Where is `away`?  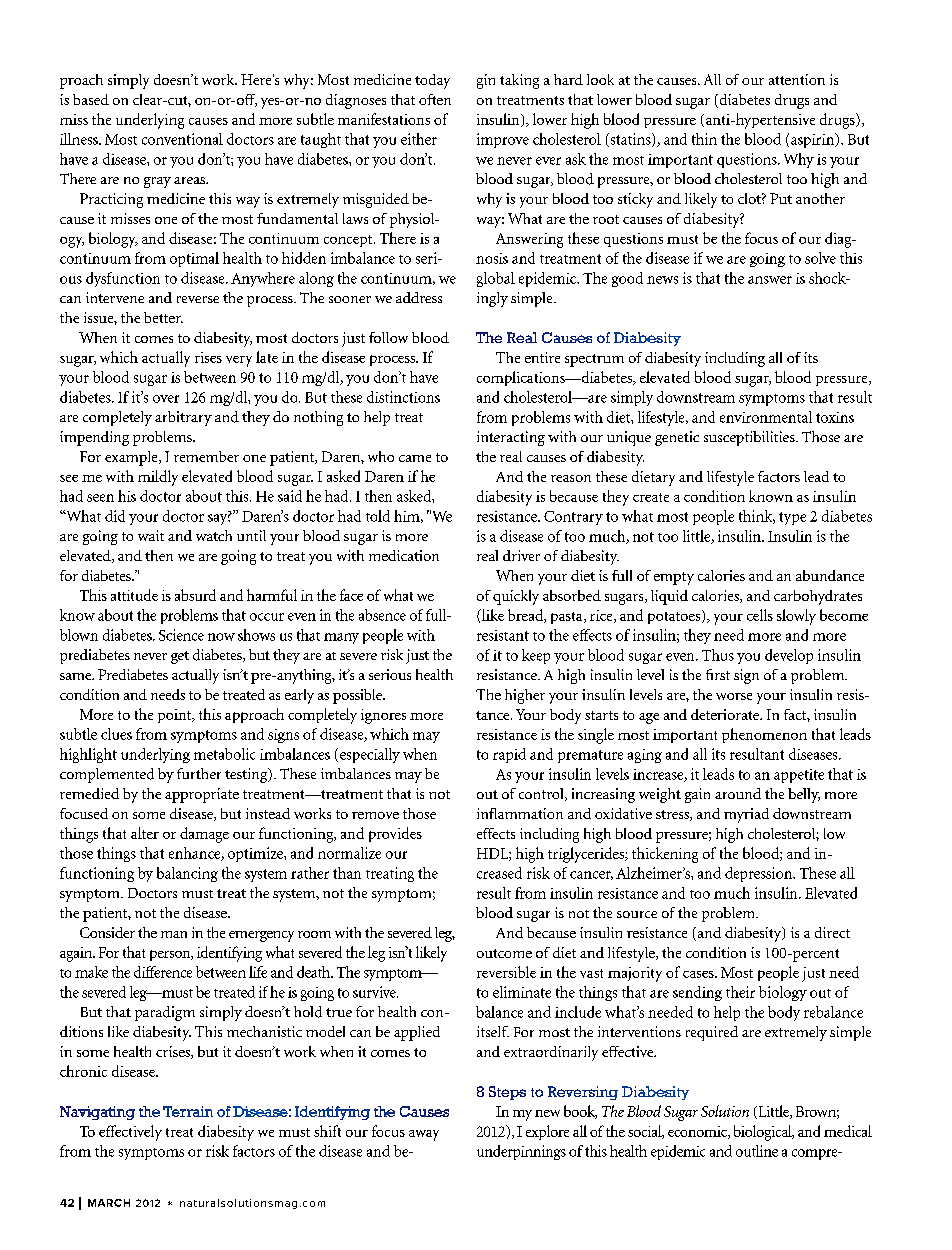 away is located at coordinates (424, 1135).
